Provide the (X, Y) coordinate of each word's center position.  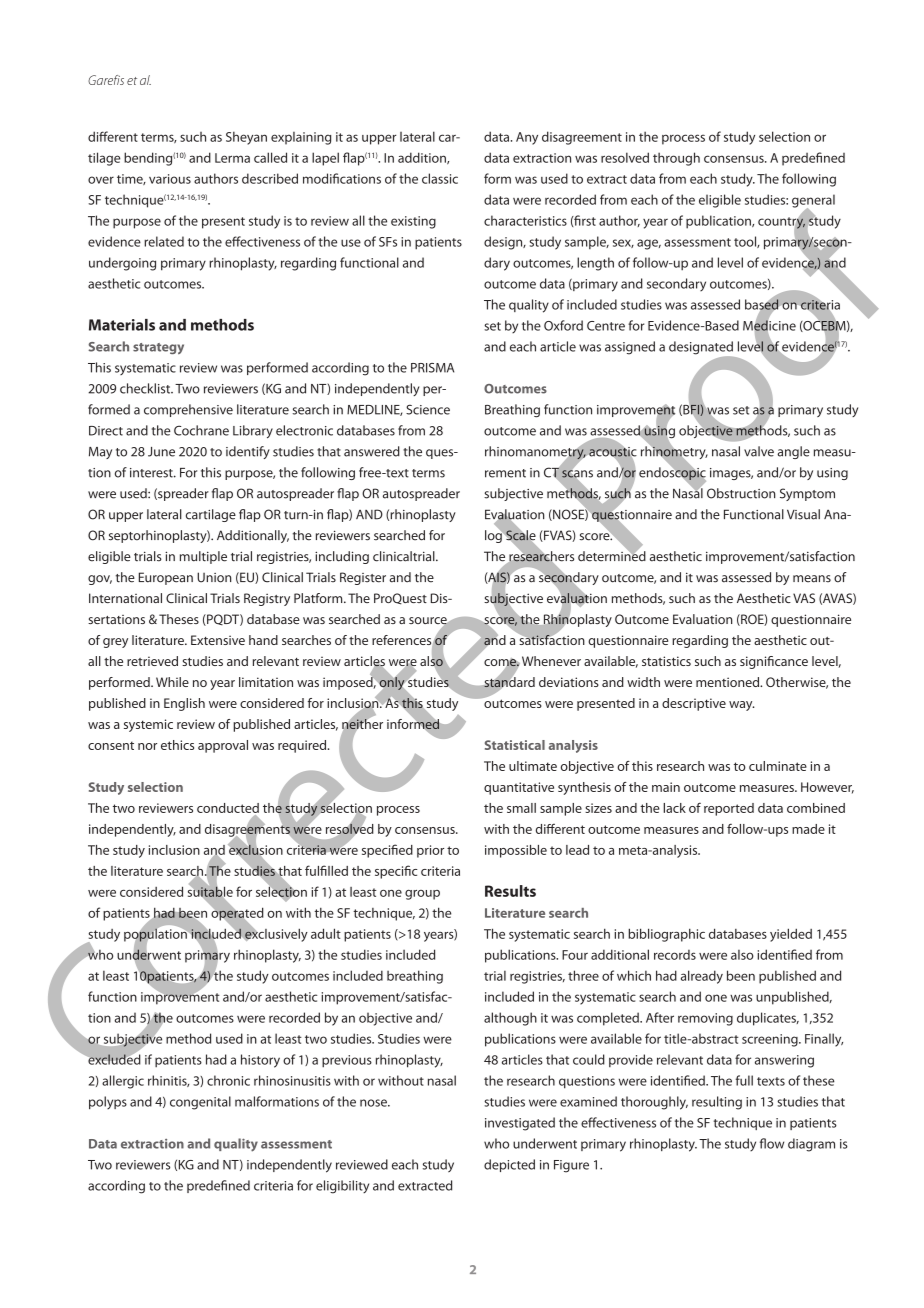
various (170, 179)
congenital (200, 1103)
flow (772, 1143)
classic (440, 178)
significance (774, 662)
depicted (509, 1165)
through (676, 159)
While (172, 682)
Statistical (515, 745)
